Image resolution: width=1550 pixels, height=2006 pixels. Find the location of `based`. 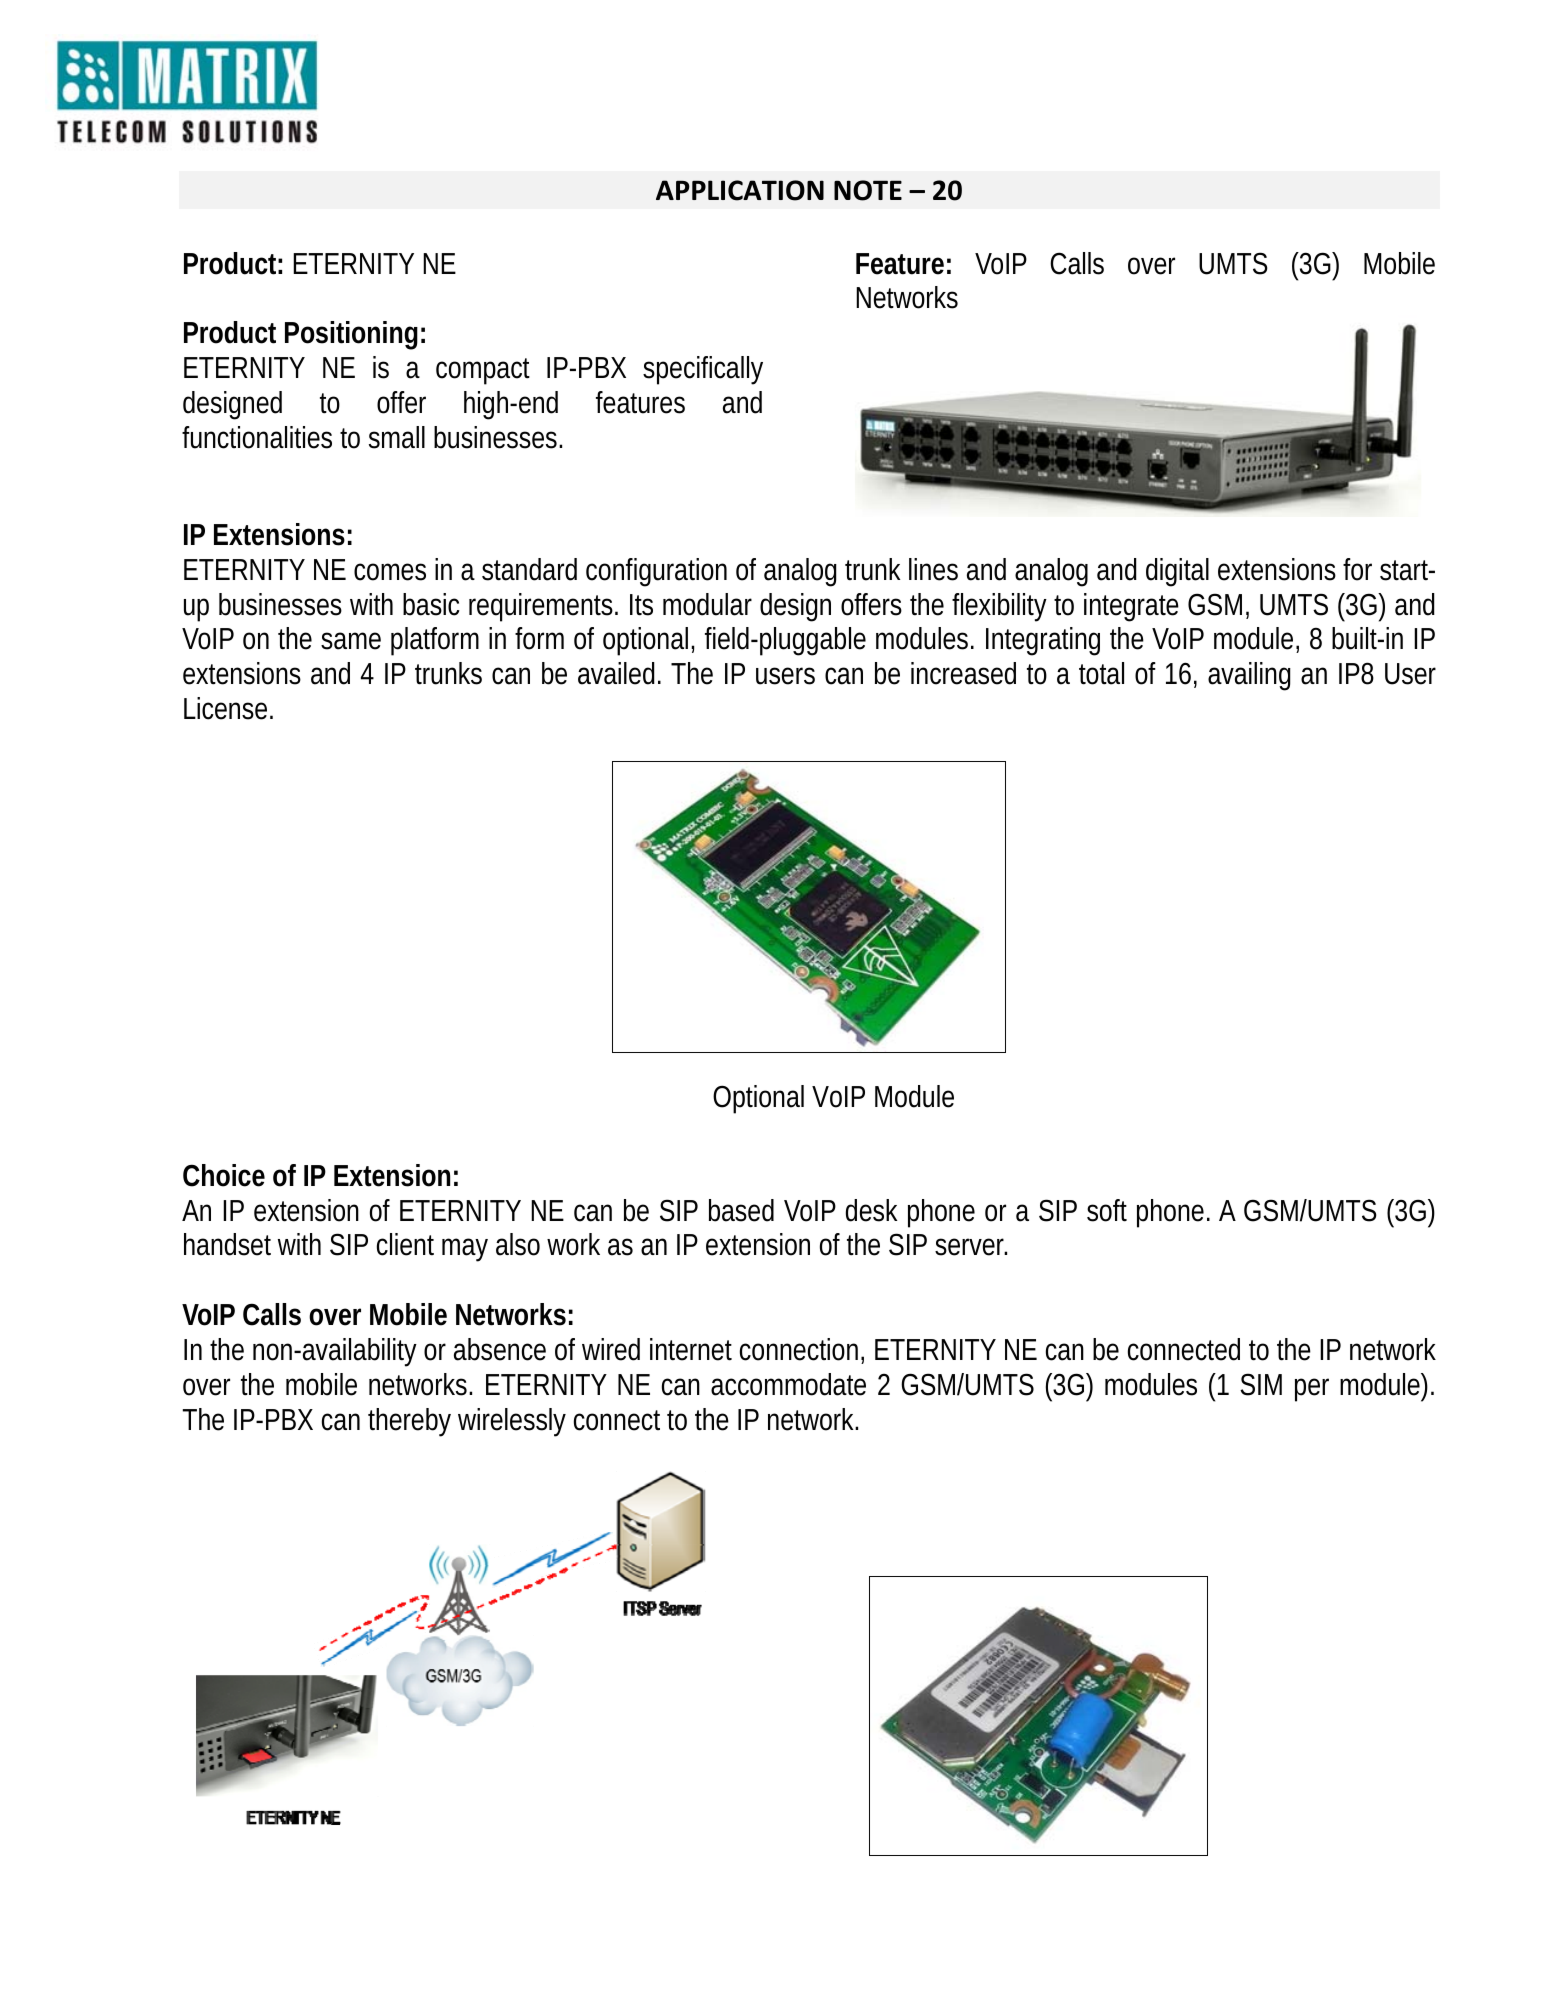

based is located at coordinates (741, 1210).
